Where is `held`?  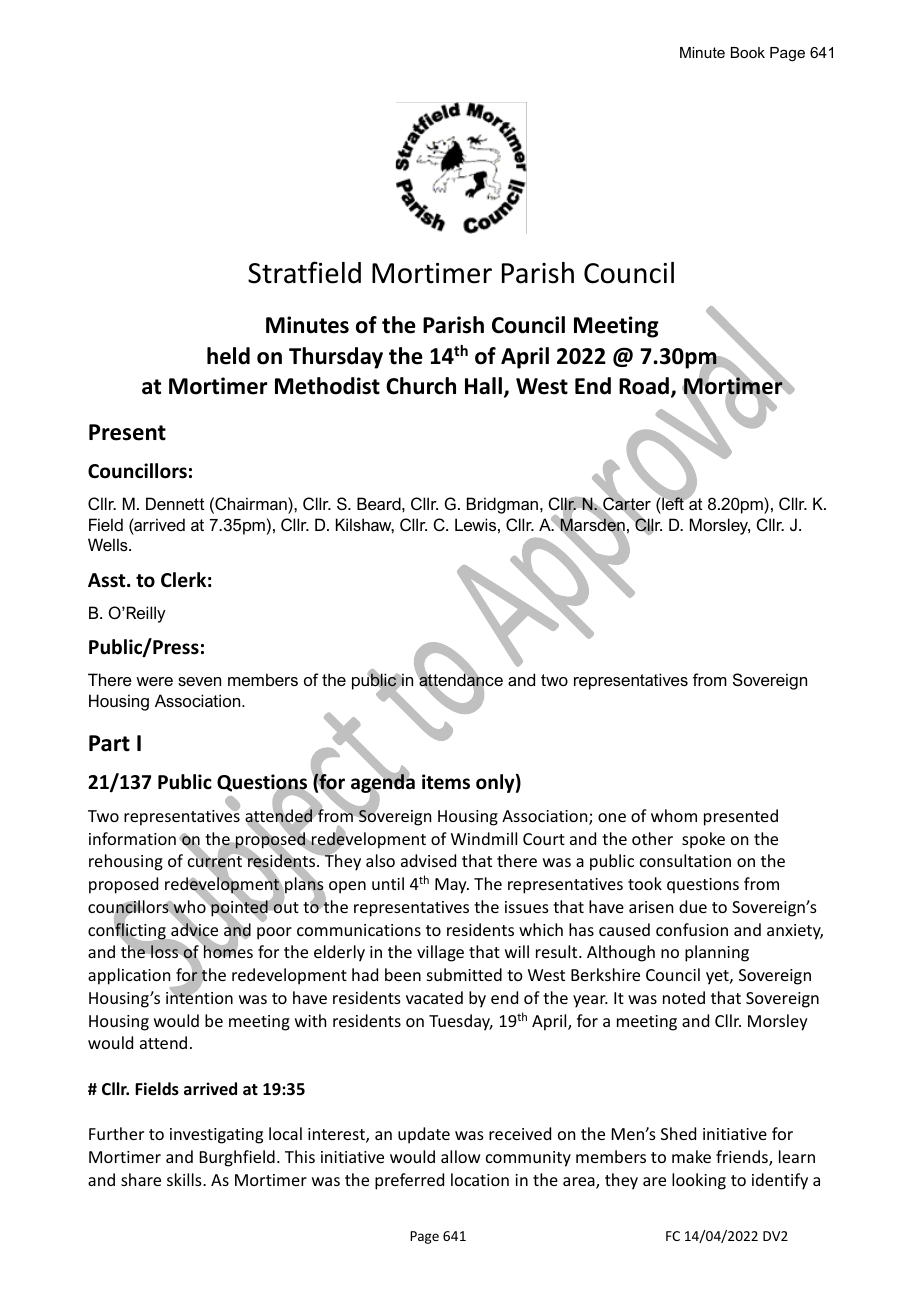 held is located at coordinates (228, 356).
